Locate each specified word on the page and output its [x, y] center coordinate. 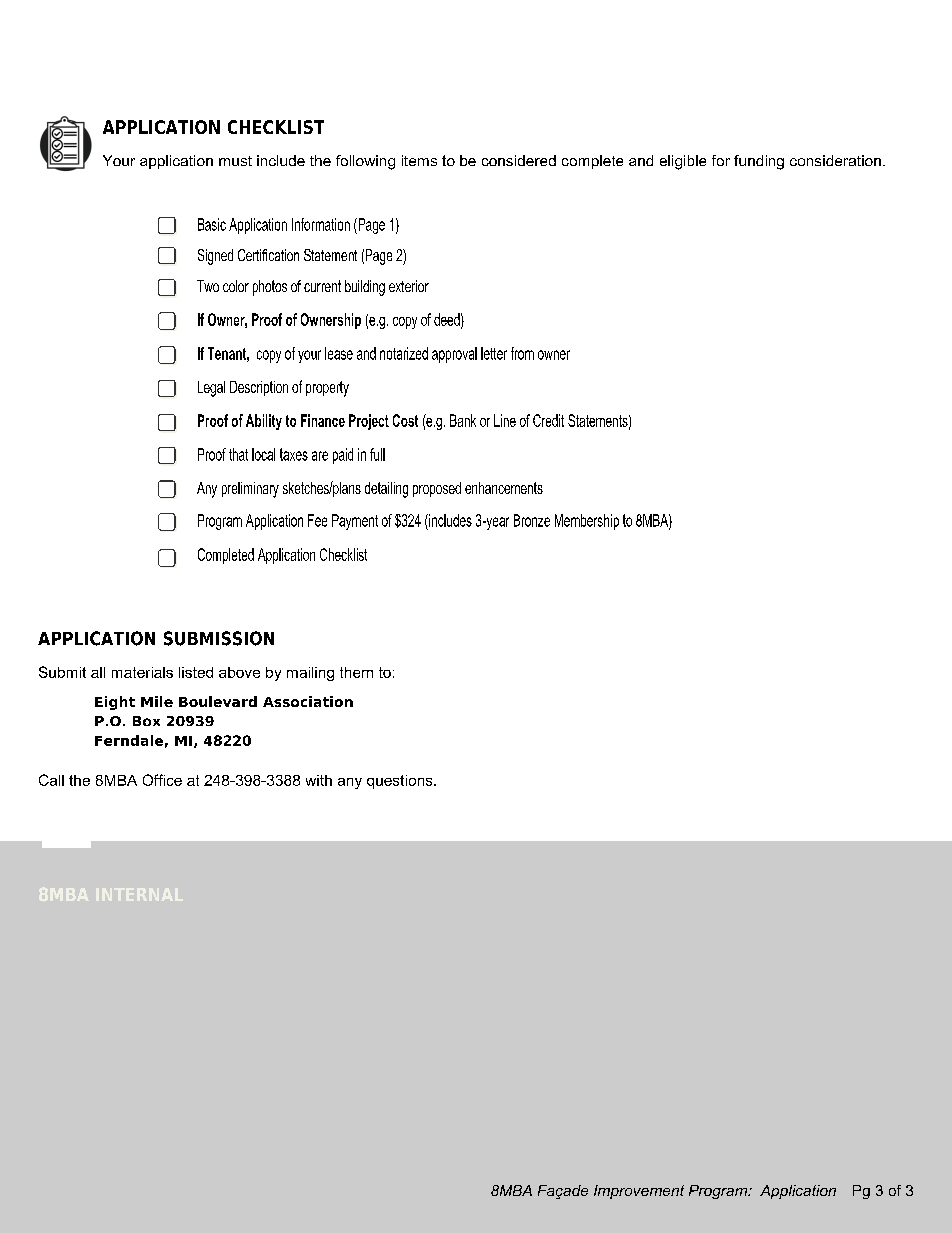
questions [401, 782]
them [356, 672]
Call [51, 780]
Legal [211, 389]
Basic [212, 224]
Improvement [639, 1192]
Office [162, 780]
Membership [587, 522]
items [419, 160]
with [319, 780]
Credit [548, 420]
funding [759, 162]
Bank [463, 420]
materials [142, 672]
